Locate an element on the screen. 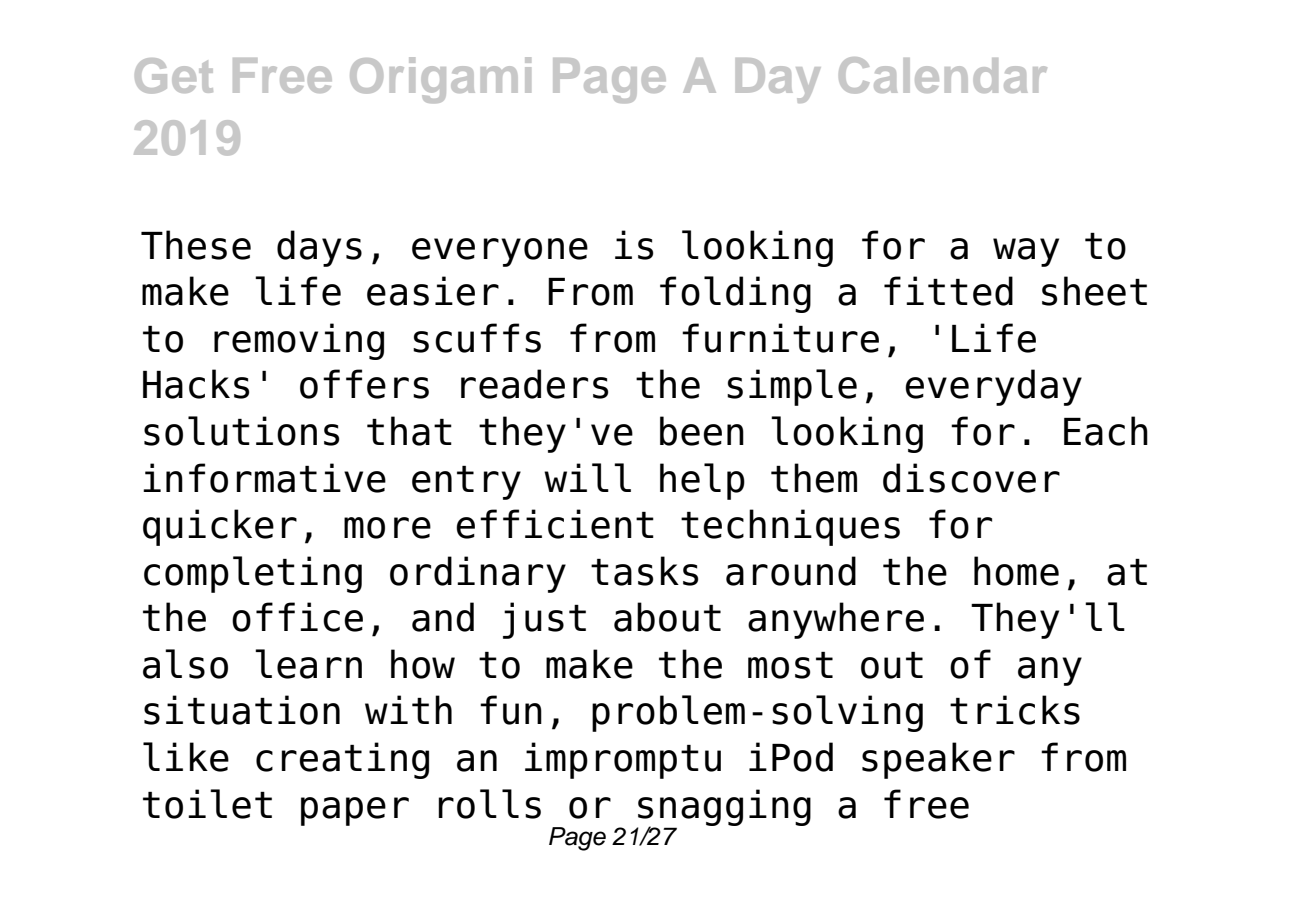 The width and height of the screenshot is (1303, 924). discover is located at coordinates (971, 478).
